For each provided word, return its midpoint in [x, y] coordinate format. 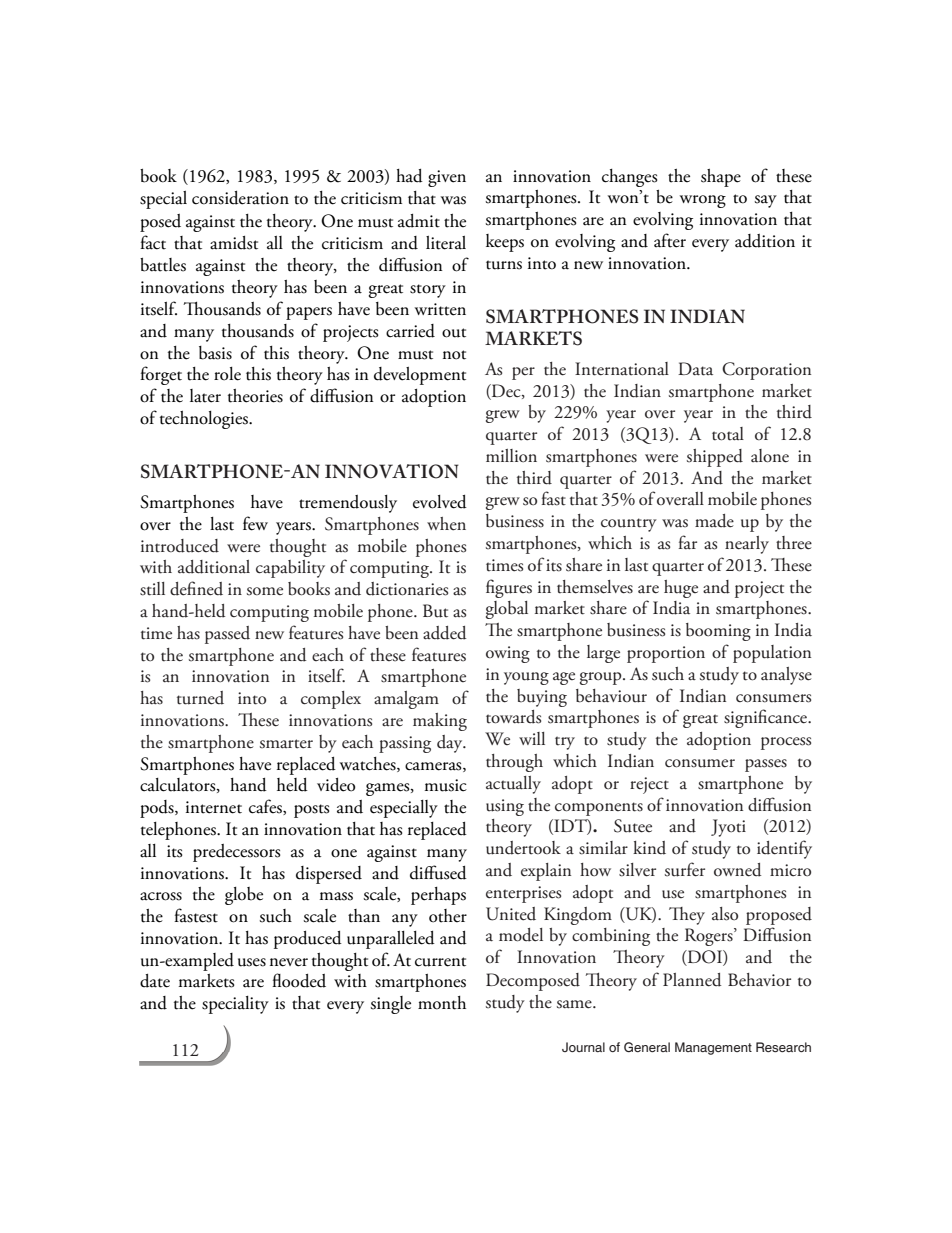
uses [252, 962]
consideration [240, 198]
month [442, 1003]
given [447, 178]
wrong [703, 201]
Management [713, 1048]
